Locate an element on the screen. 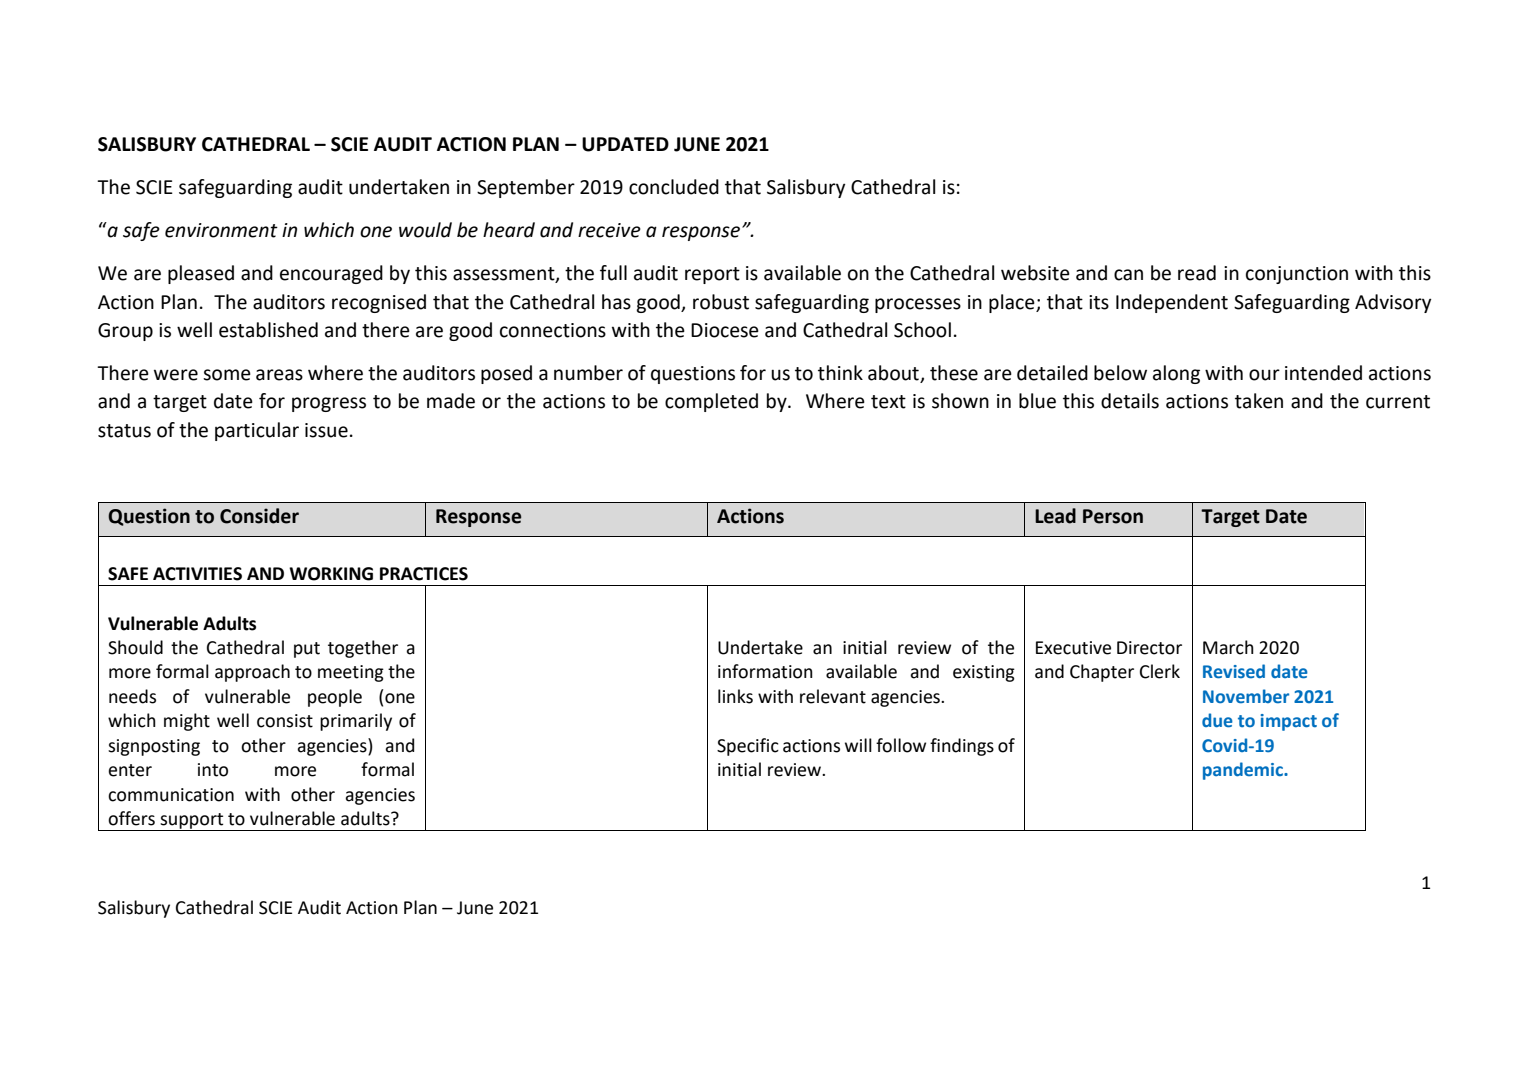  details is located at coordinates (1130, 401).
